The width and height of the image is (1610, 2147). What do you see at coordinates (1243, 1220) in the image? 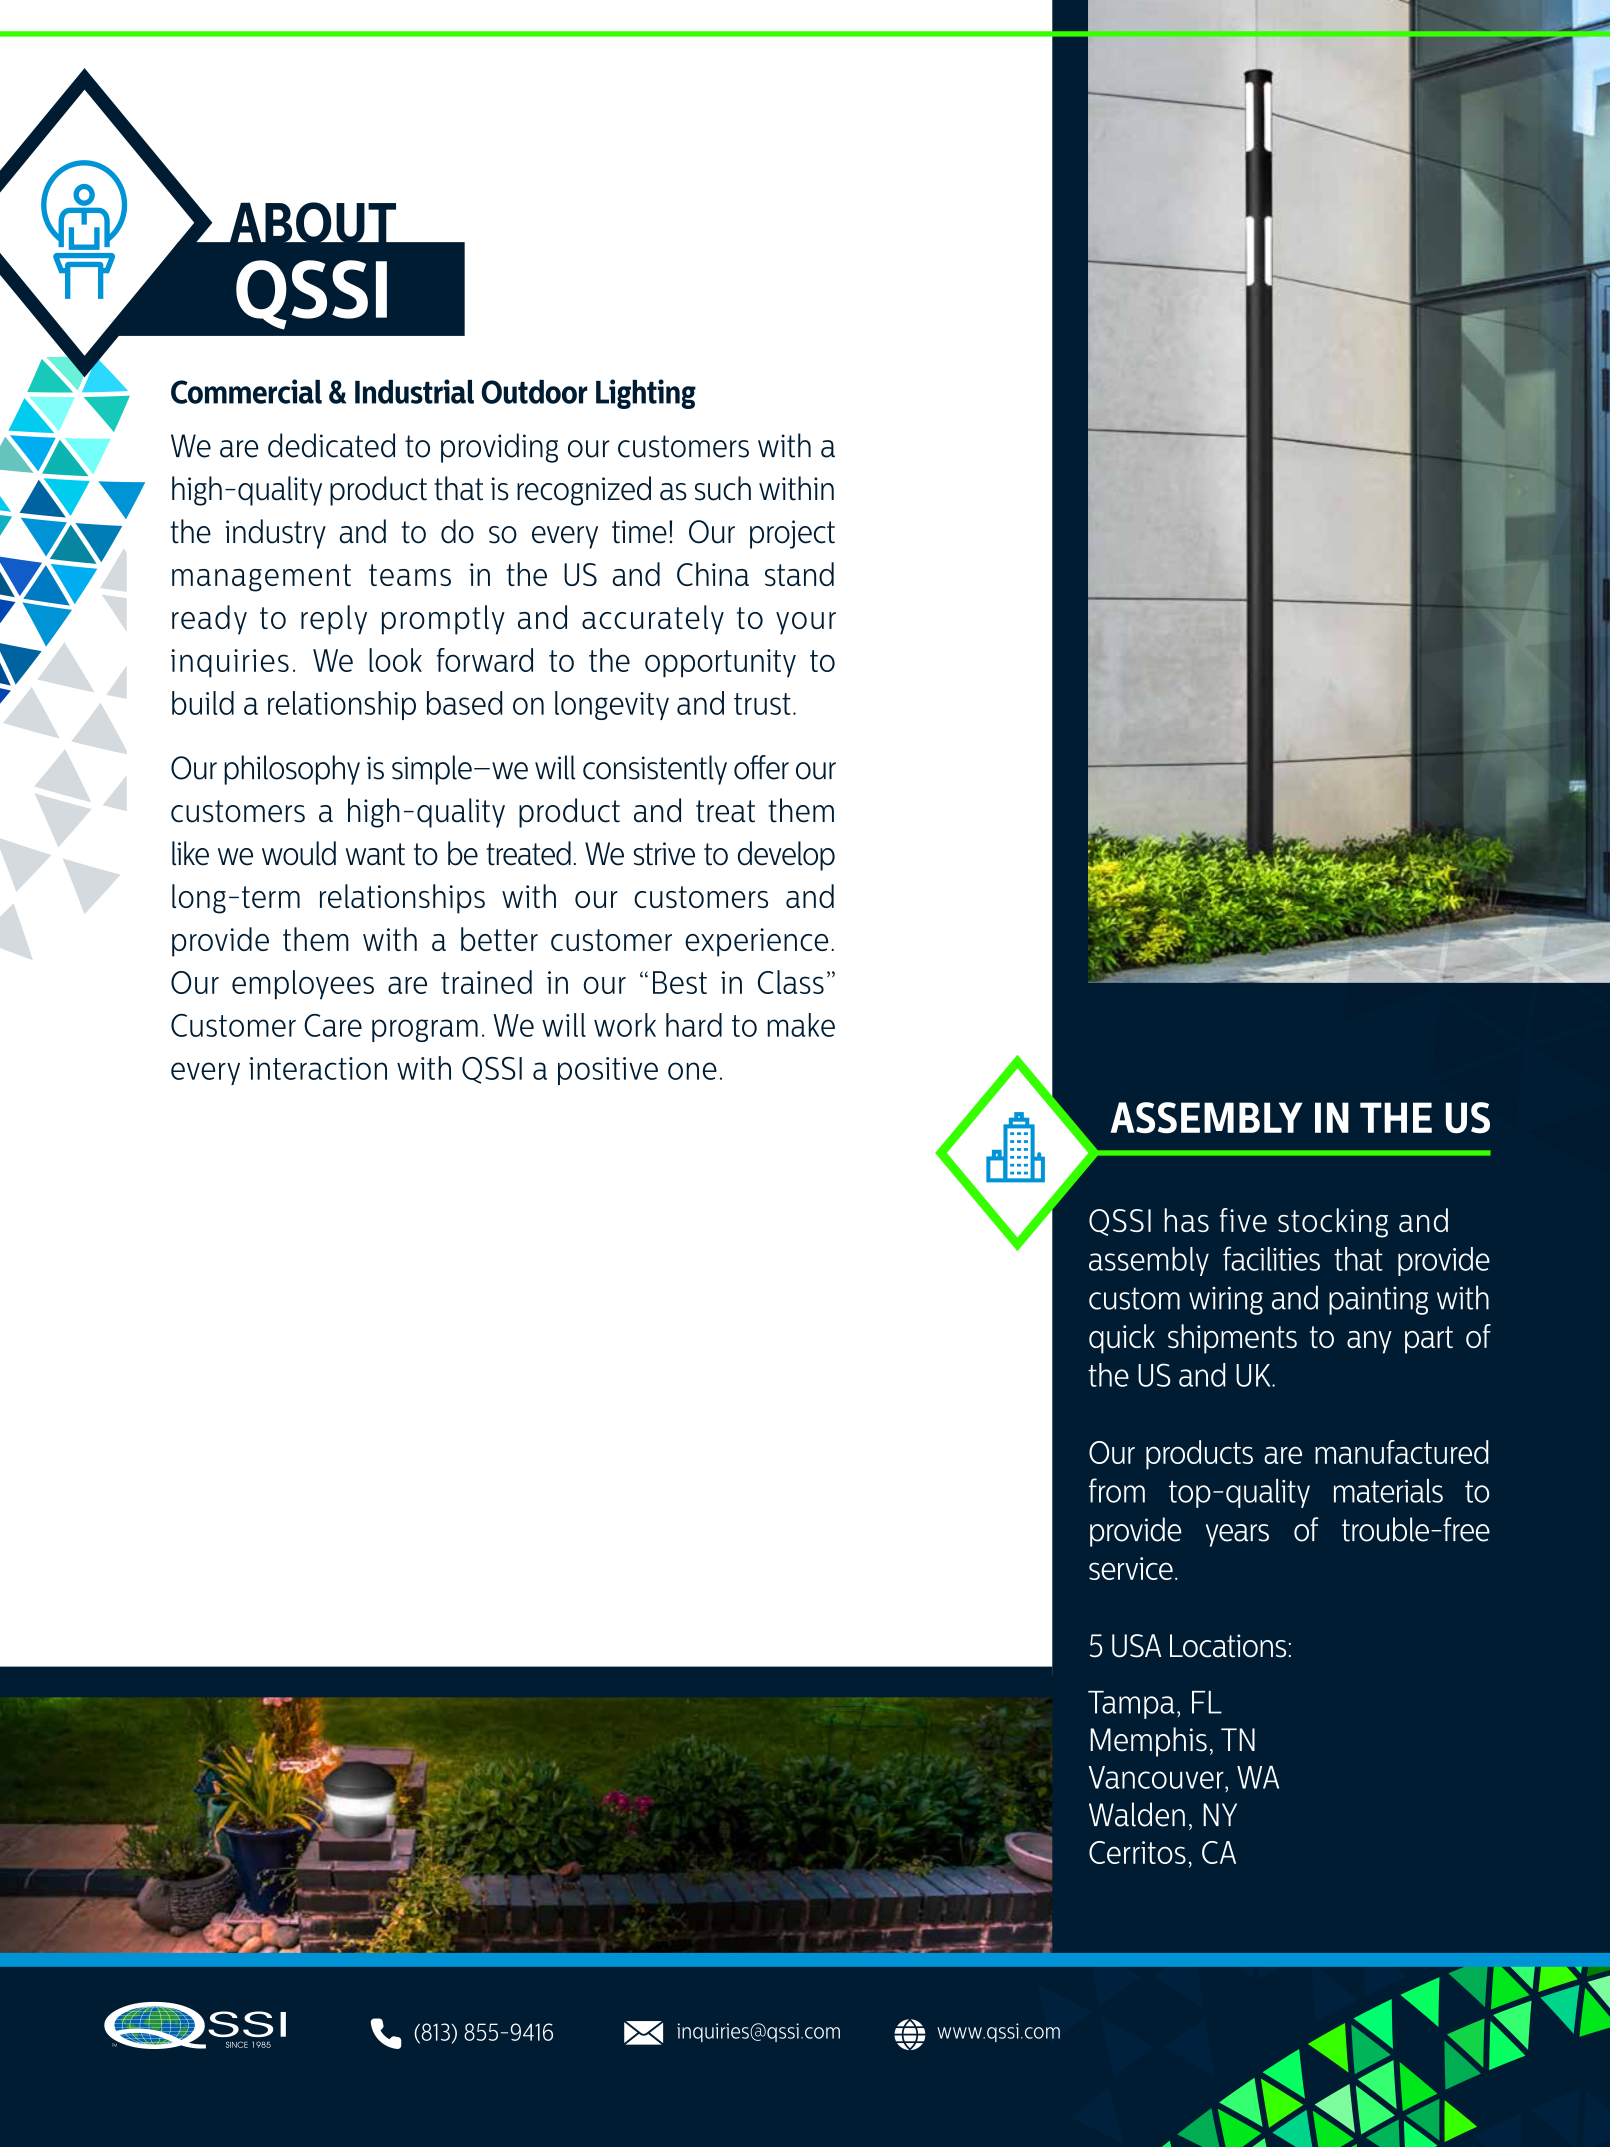
I see `five` at bounding box center [1243, 1220].
